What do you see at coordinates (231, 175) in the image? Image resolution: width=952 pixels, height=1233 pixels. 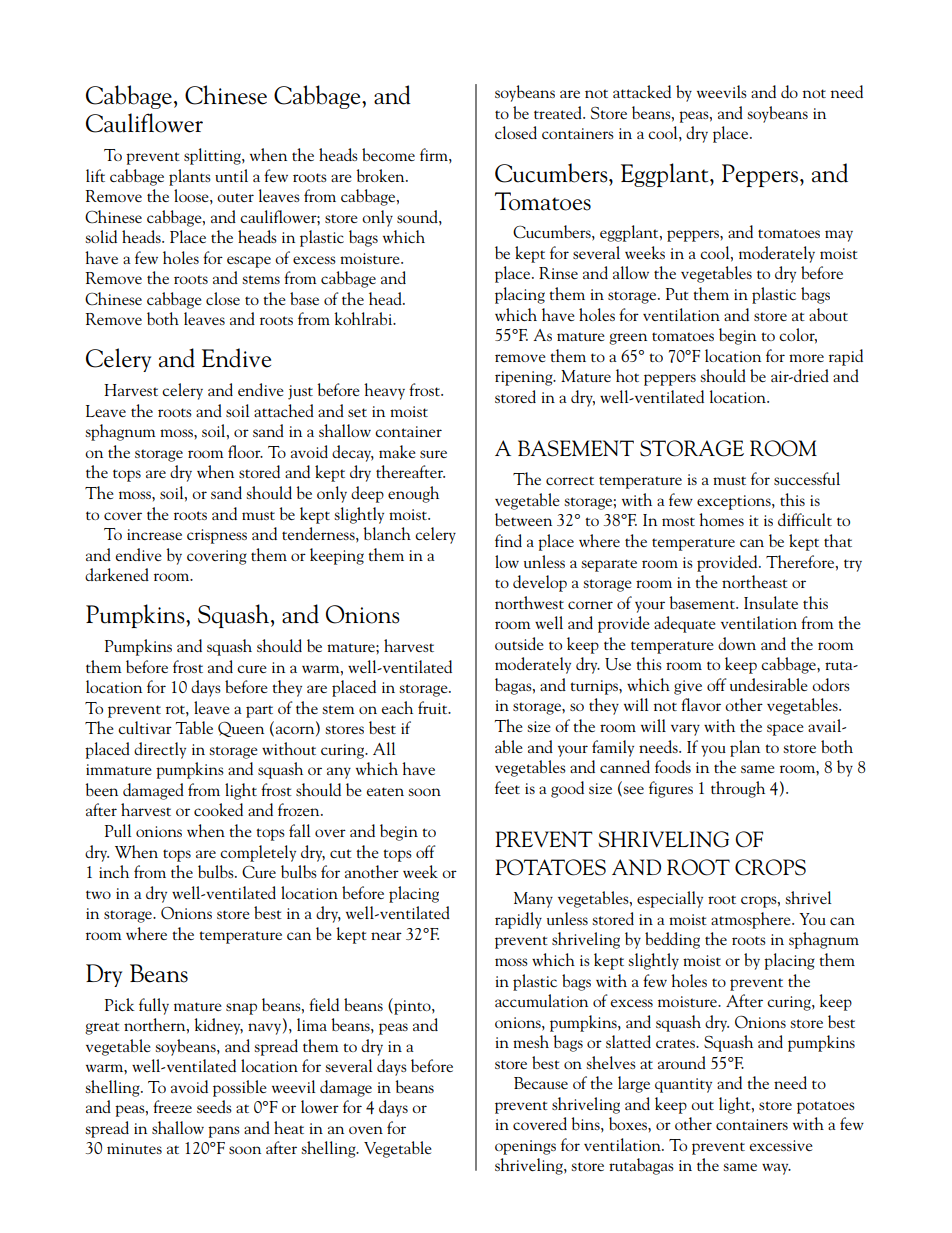 I see `until` at bounding box center [231, 175].
